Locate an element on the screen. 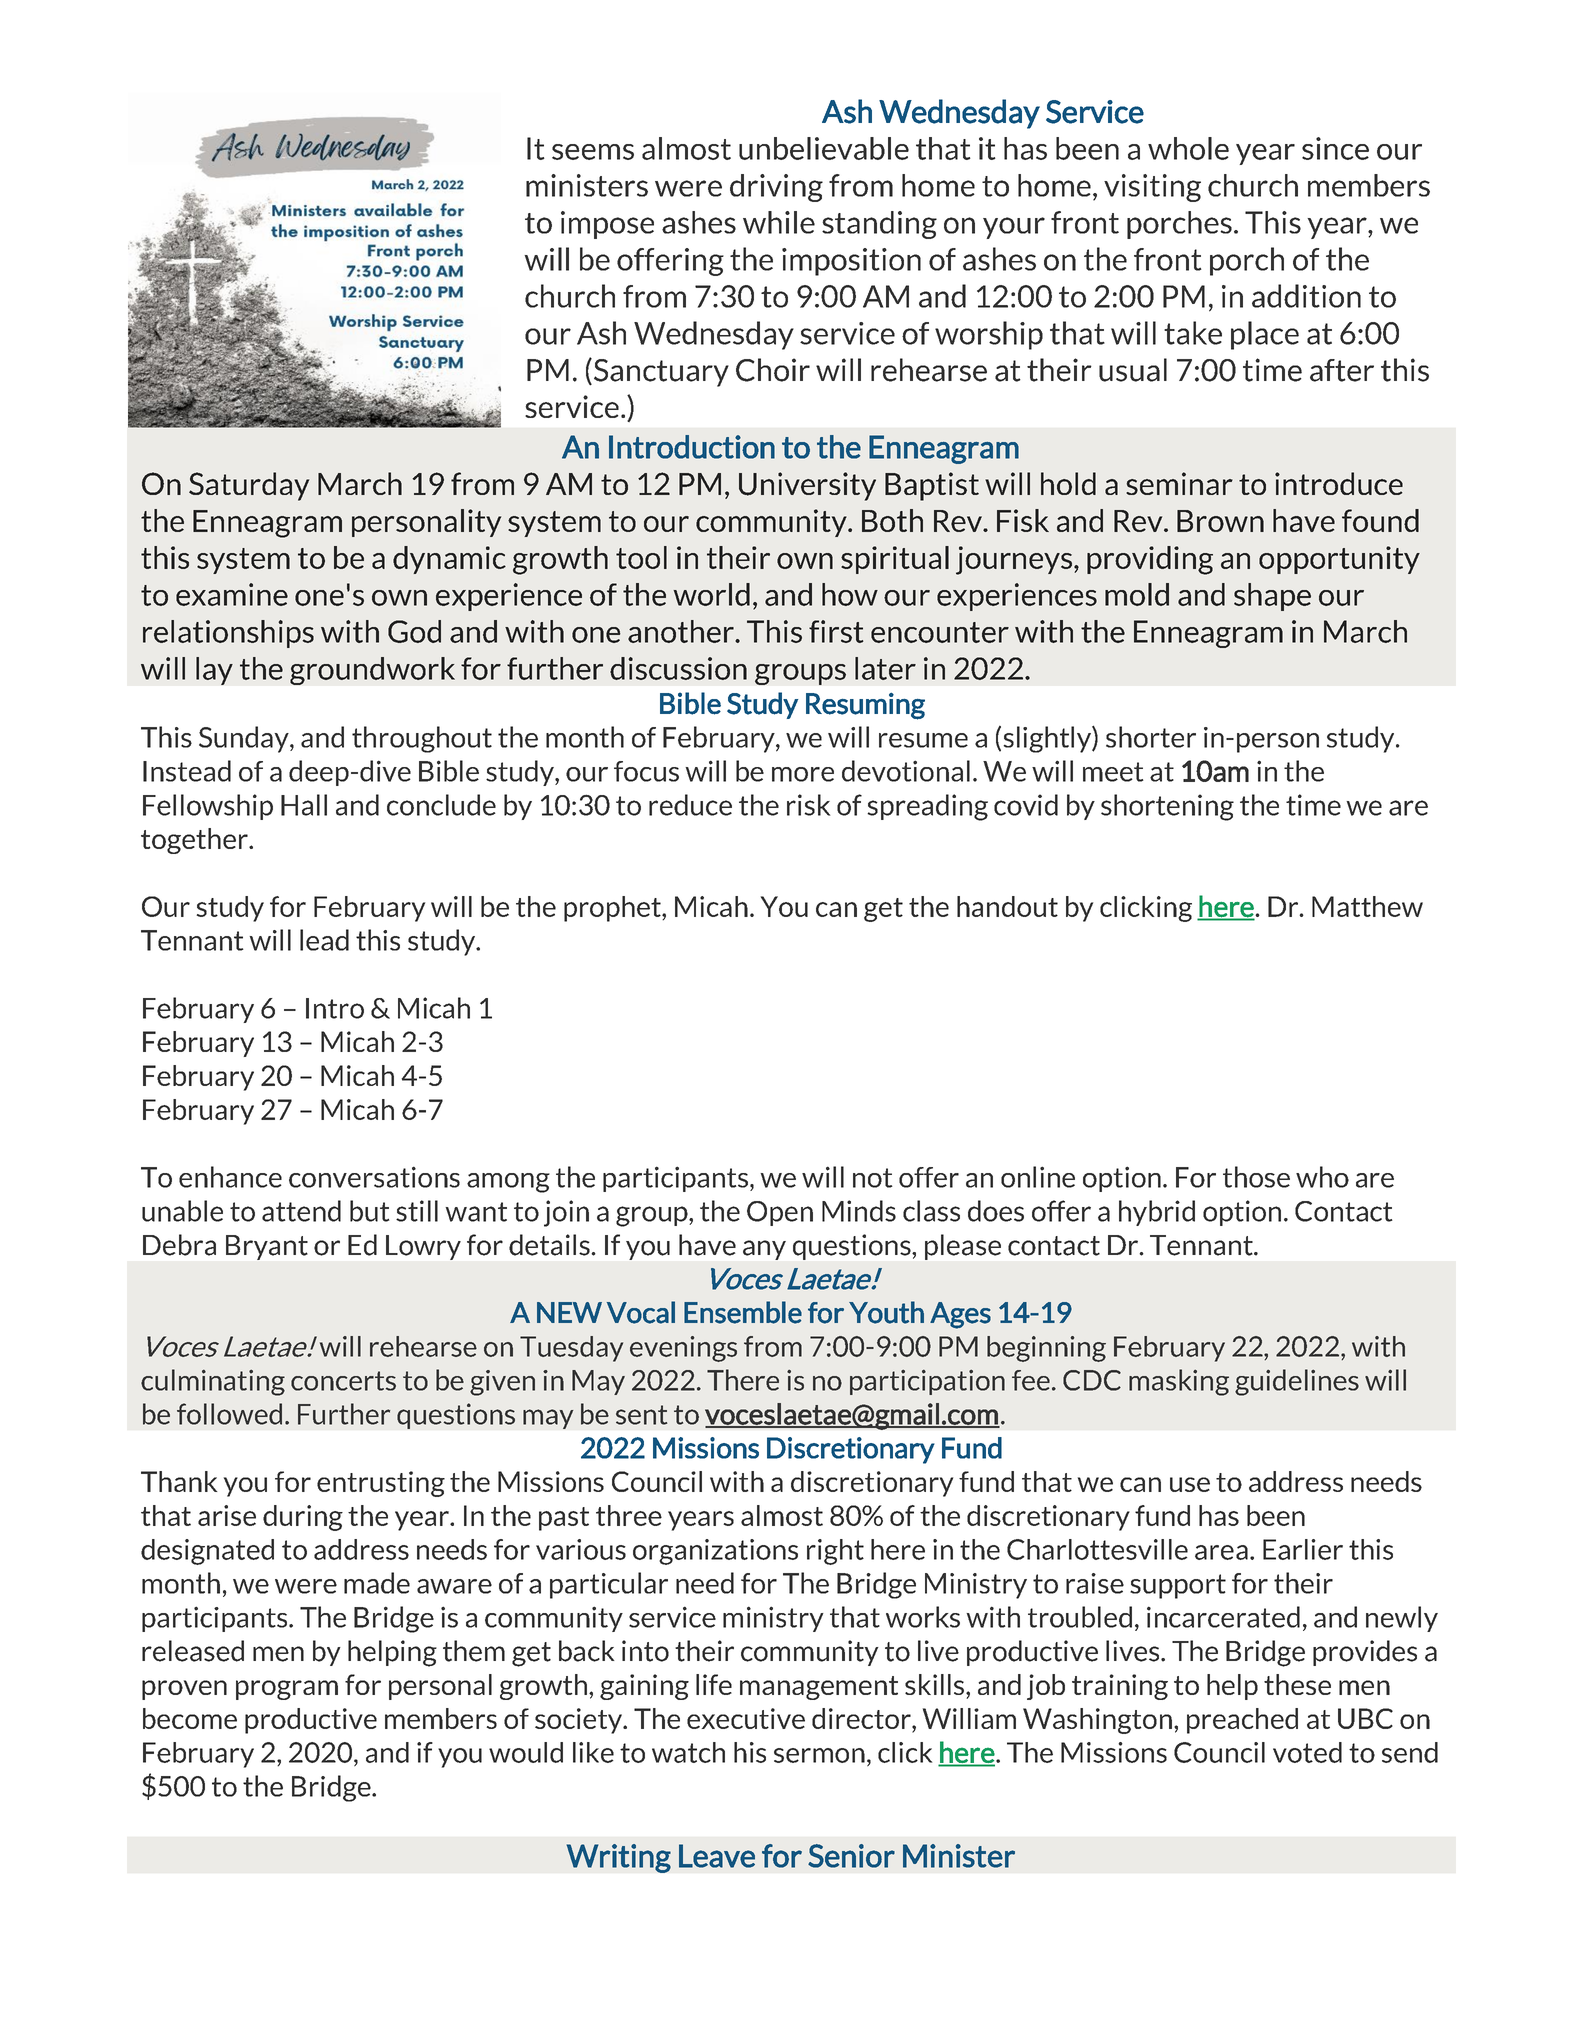 Image resolution: width=1569 pixels, height=2030 pixels. risk is located at coordinates (808, 805).
